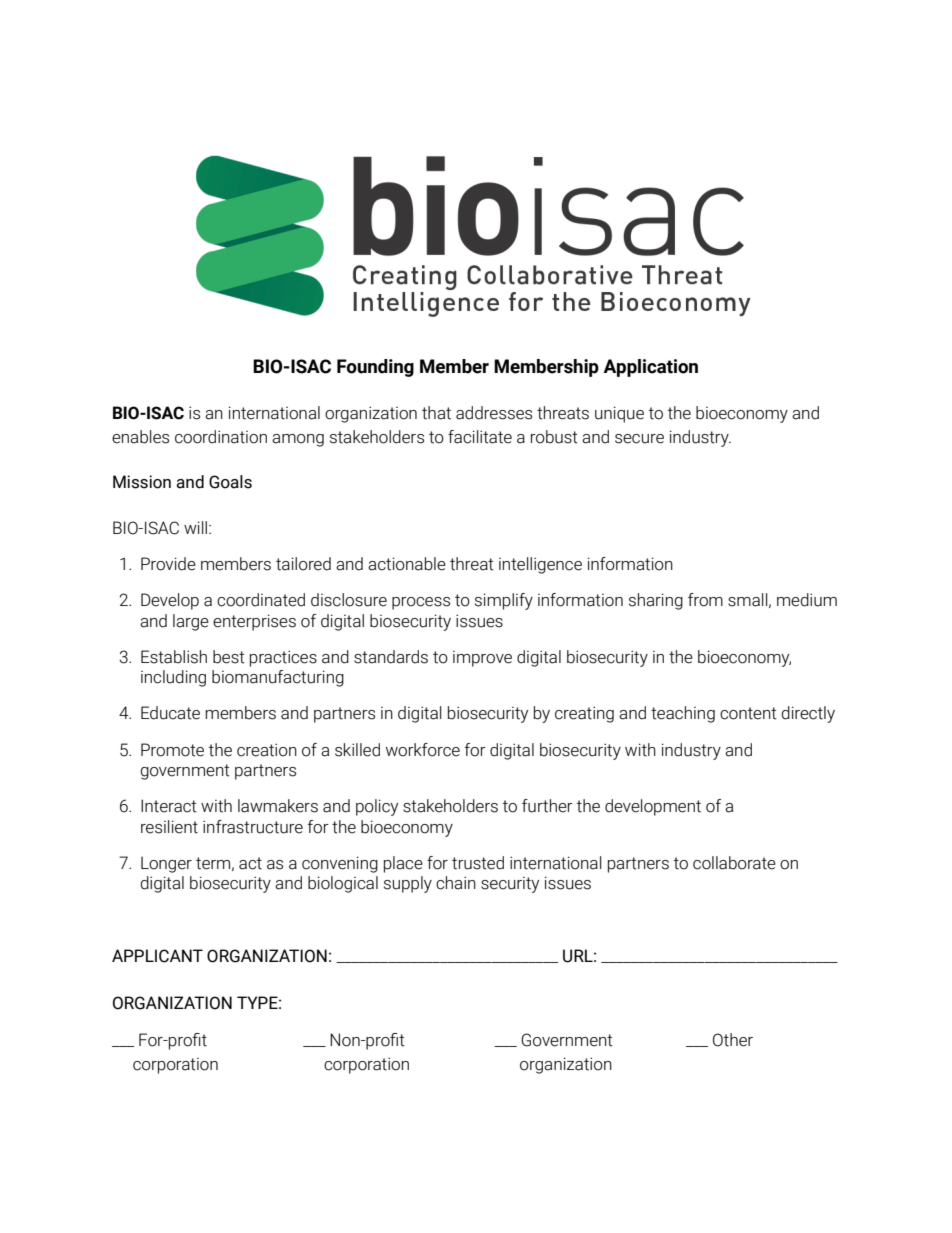  What do you see at coordinates (221, 437) in the screenshot?
I see `coordination` at bounding box center [221, 437].
